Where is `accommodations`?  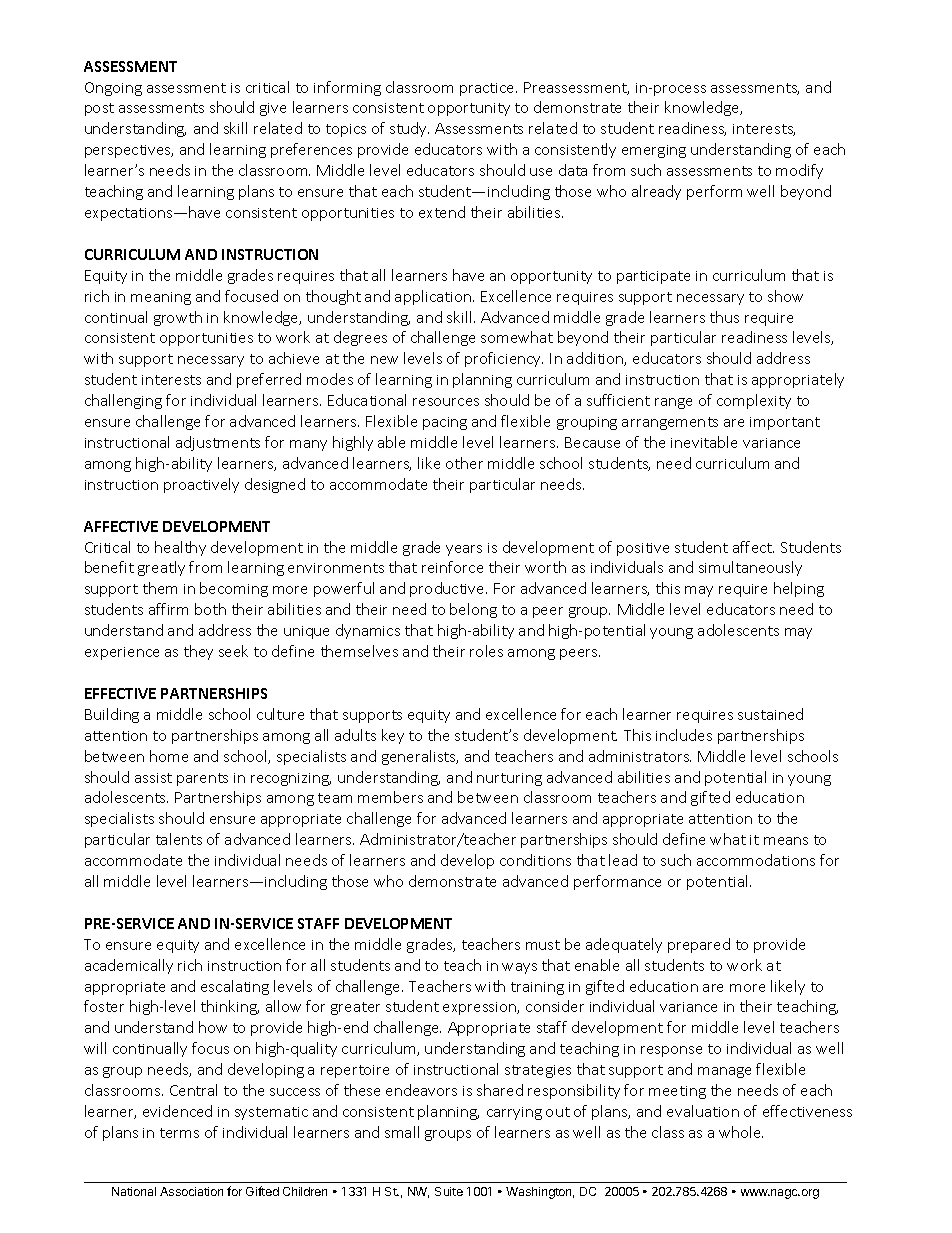 accommodations is located at coordinates (756, 860).
